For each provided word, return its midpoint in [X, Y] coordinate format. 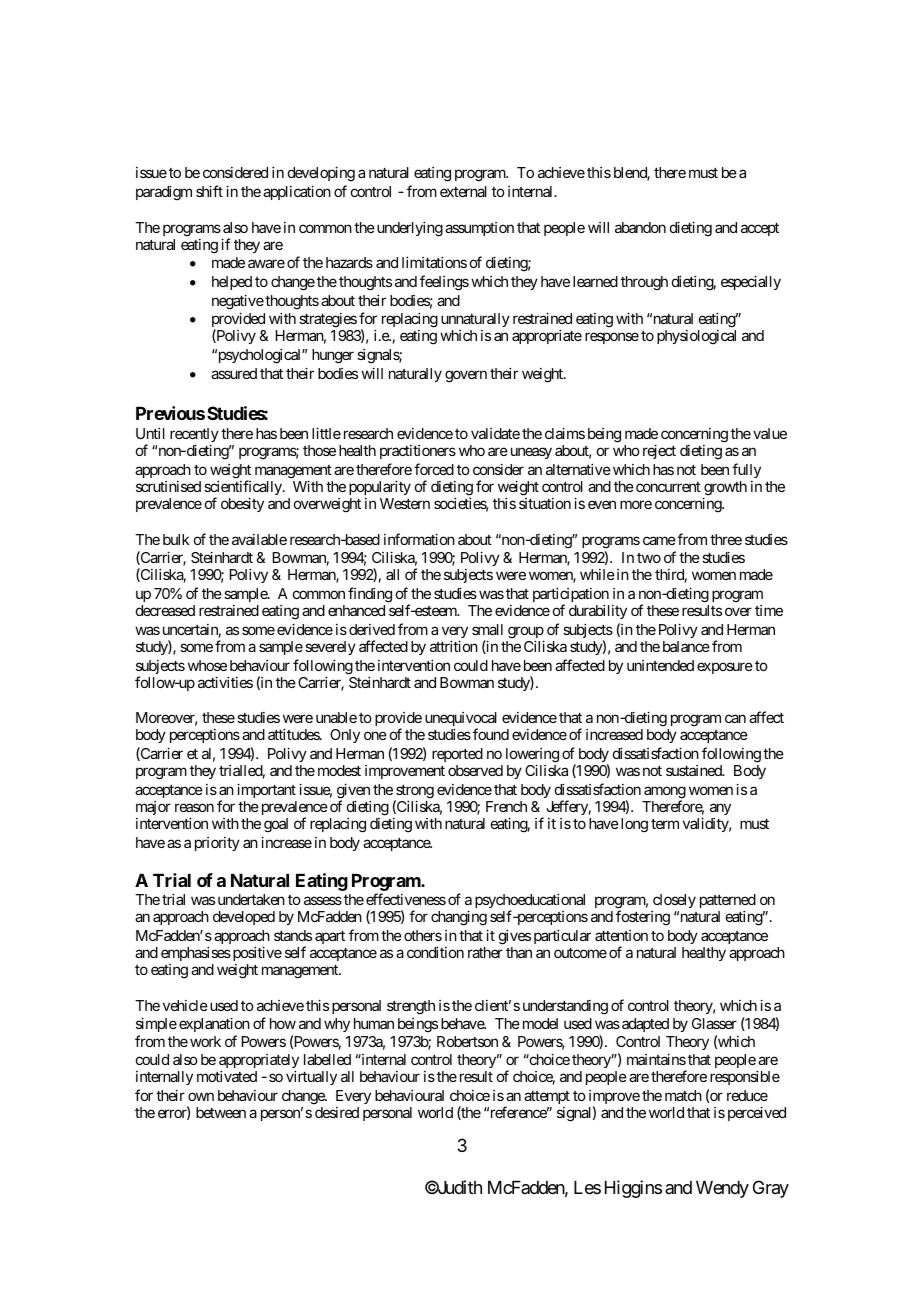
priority [217, 844]
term [665, 824]
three [726, 539]
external [463, 191]
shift [209, 191]
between [221, 1112]
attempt [547, 1097]
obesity [242, 504]
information [419, 539]
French [506, 806]
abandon [640, 227]
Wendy [722, 1189]
